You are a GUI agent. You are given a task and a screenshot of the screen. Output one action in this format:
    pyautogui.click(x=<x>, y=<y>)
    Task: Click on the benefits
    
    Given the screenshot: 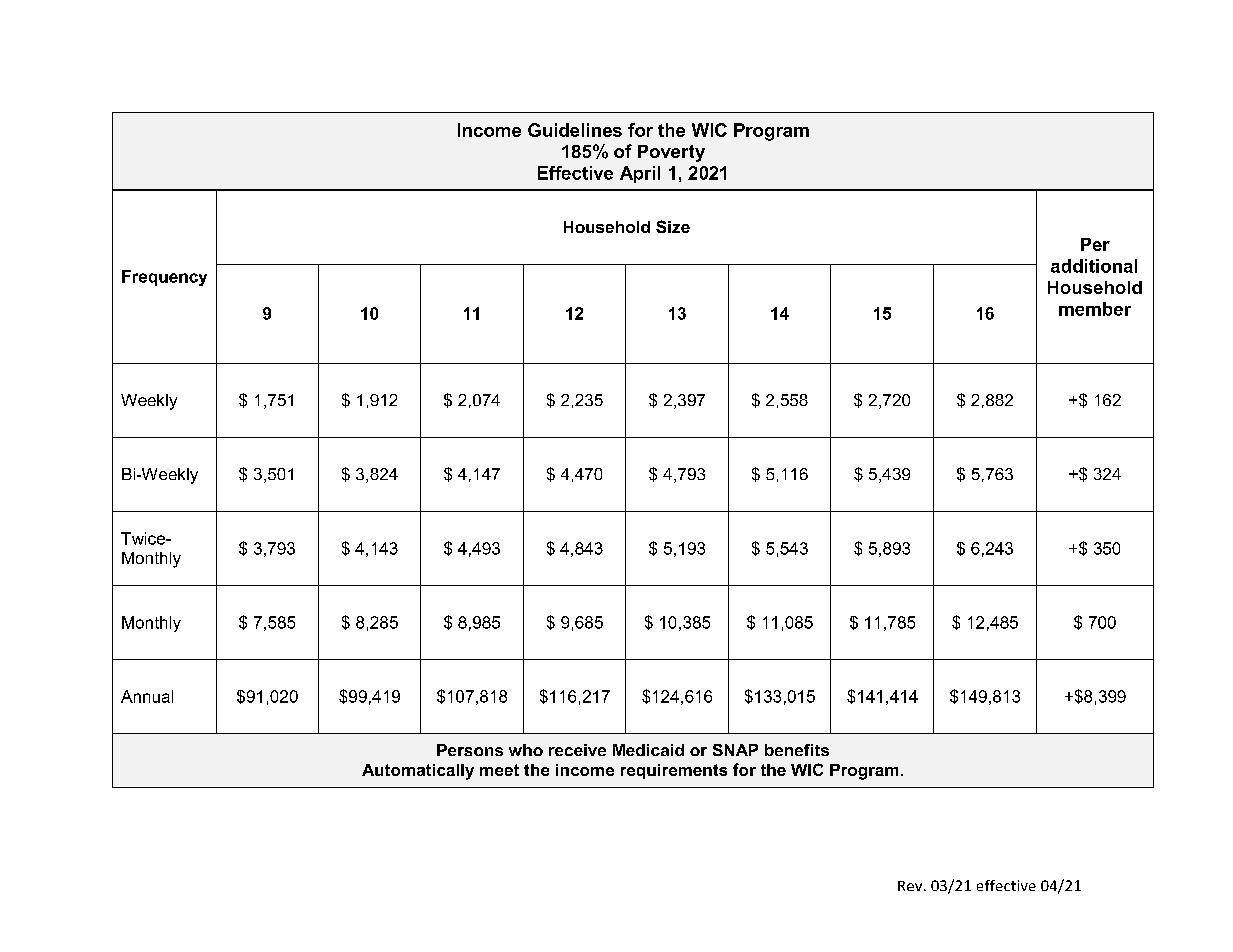 What is the action you would take?
    pyautogui.click(x=797, y=750)
